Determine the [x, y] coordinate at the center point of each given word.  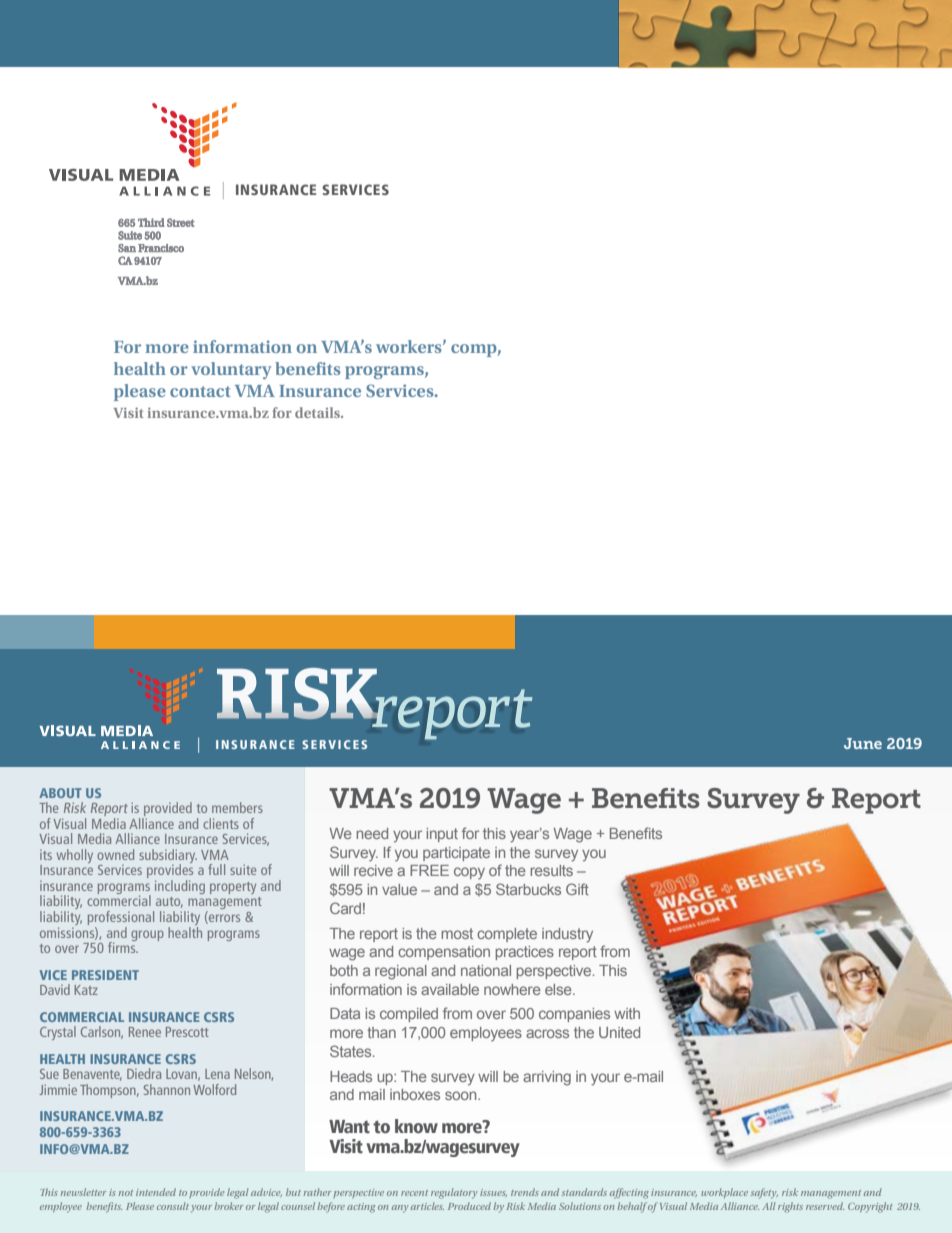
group [147, 935]
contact [200, 391]
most [457, 933]
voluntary [231, 370]
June [863, 743]
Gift [577, 889]
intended [156, 1192]
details [318, 412]
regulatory [454, 1193]
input [442, 835]
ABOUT [60, 793]
